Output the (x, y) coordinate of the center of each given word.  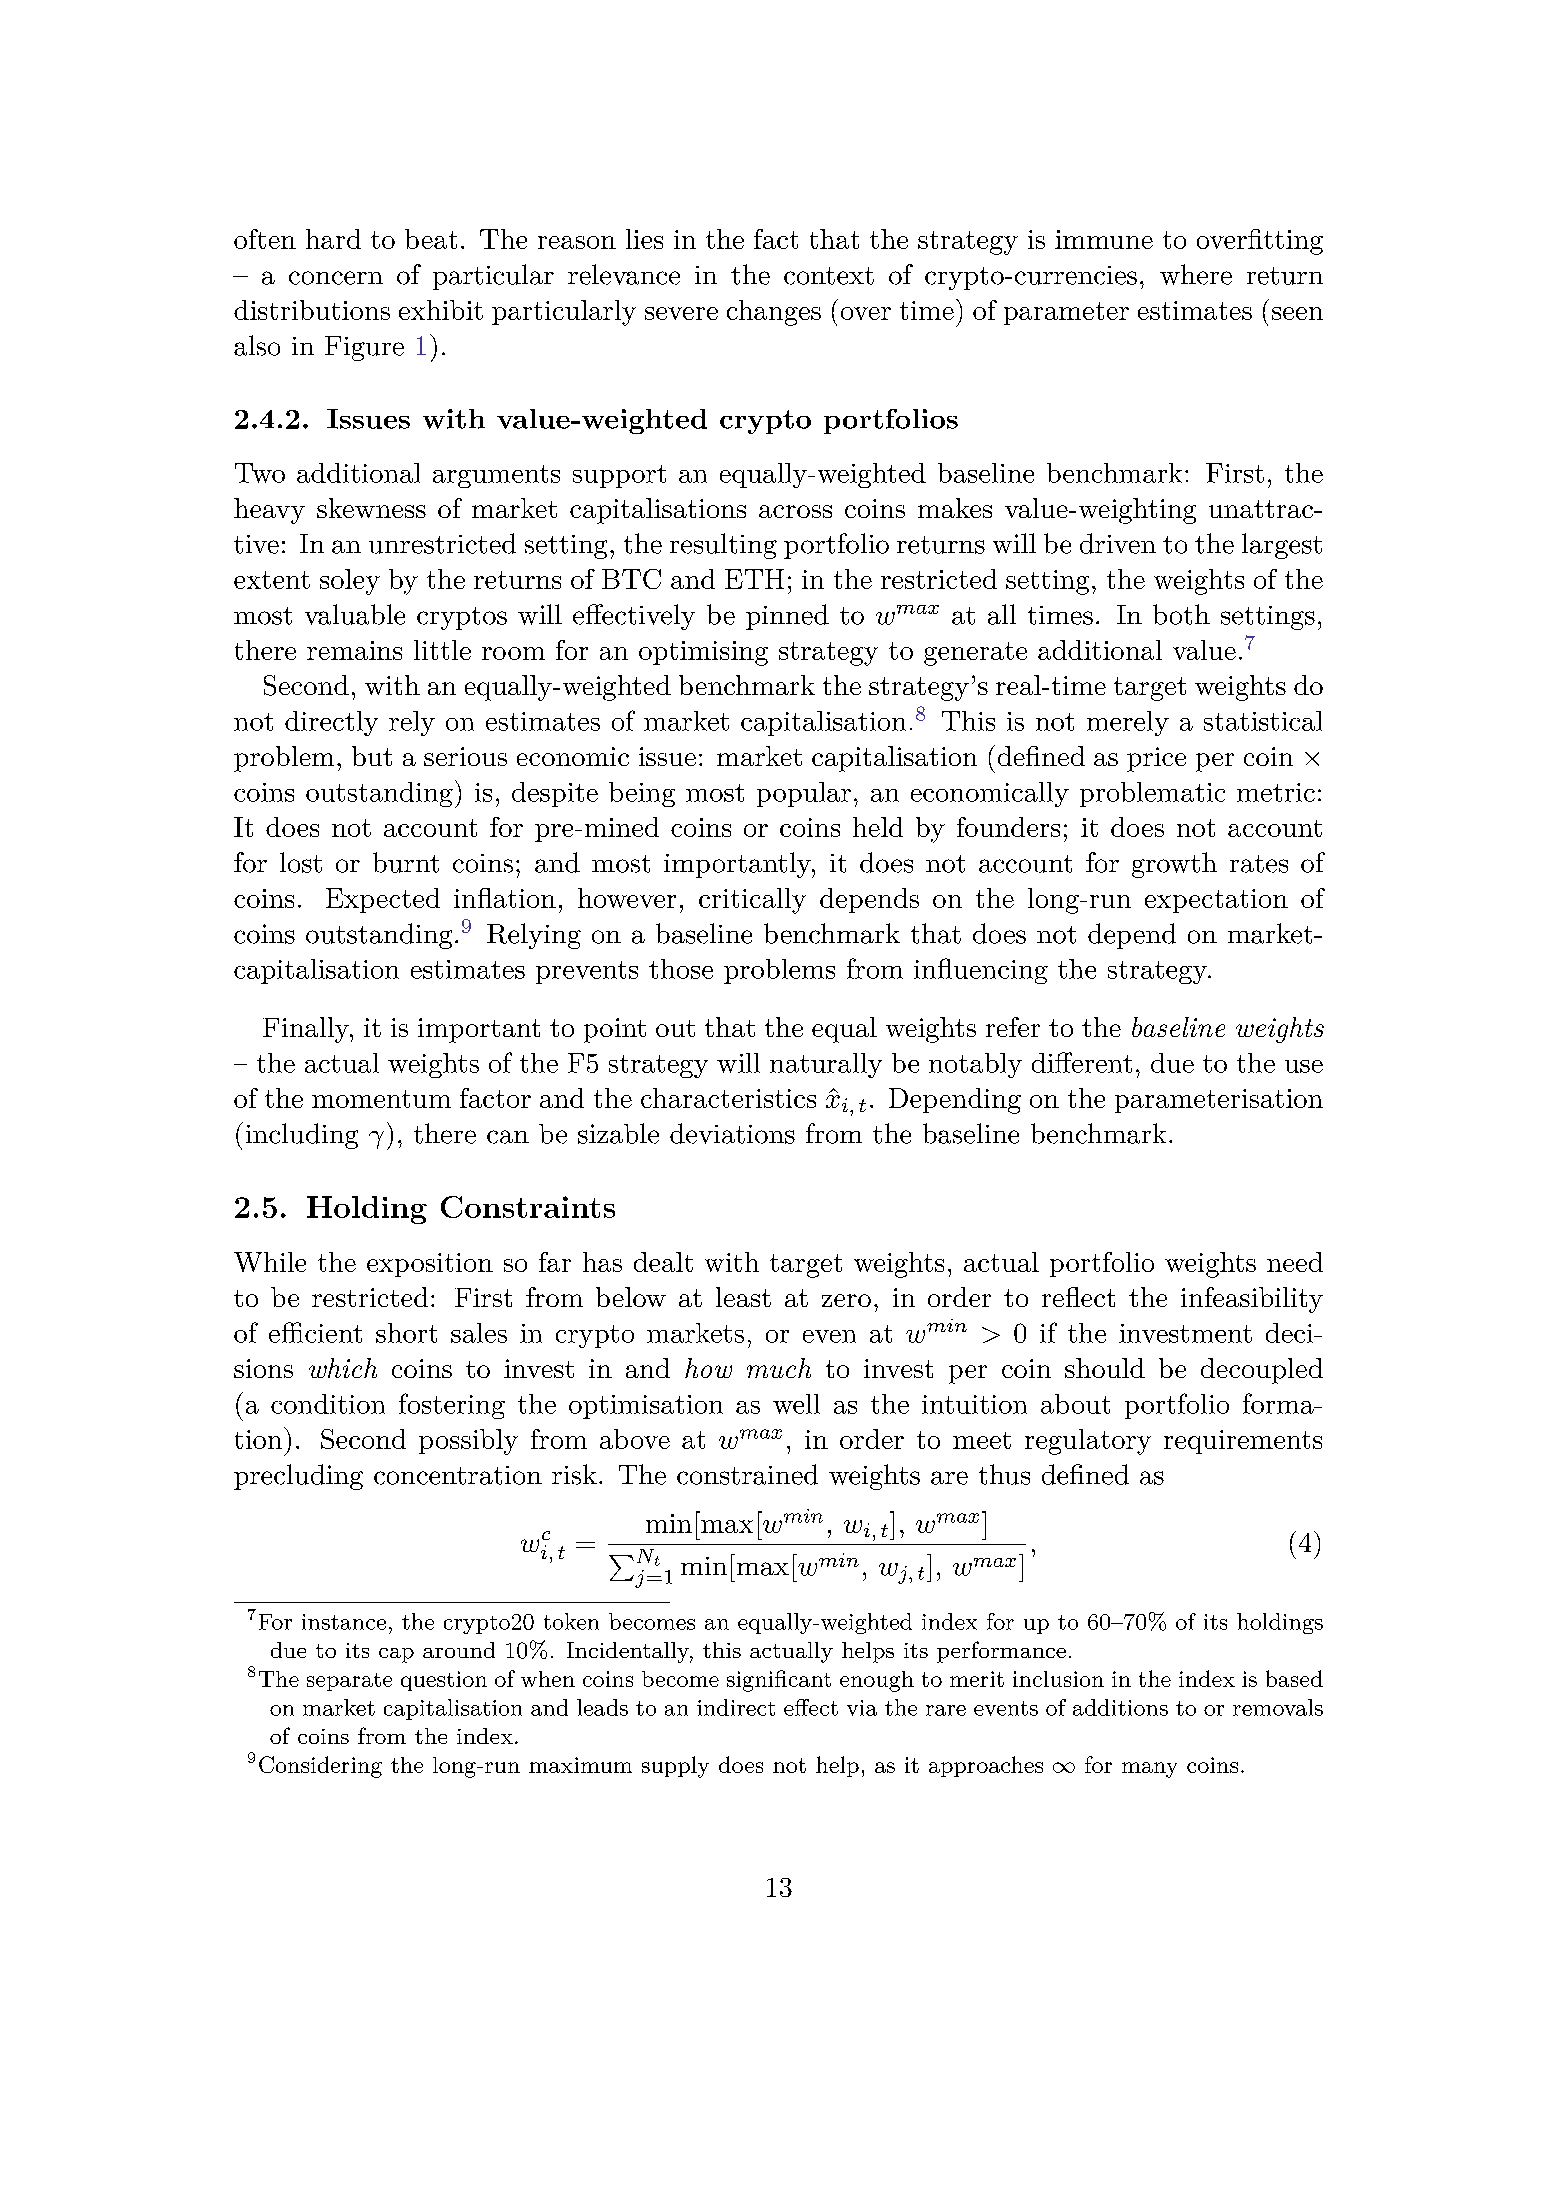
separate (349, 1682)
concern (336, 278)
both (1181, 614)
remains (354, 650)
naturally (826, 1065)
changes (774, 313)
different (1082, 1062)
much (779, 1368)
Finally (307, 1030)
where (1196, 274)
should (1105, 1368)
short (406, 1333)
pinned (787, 617)
